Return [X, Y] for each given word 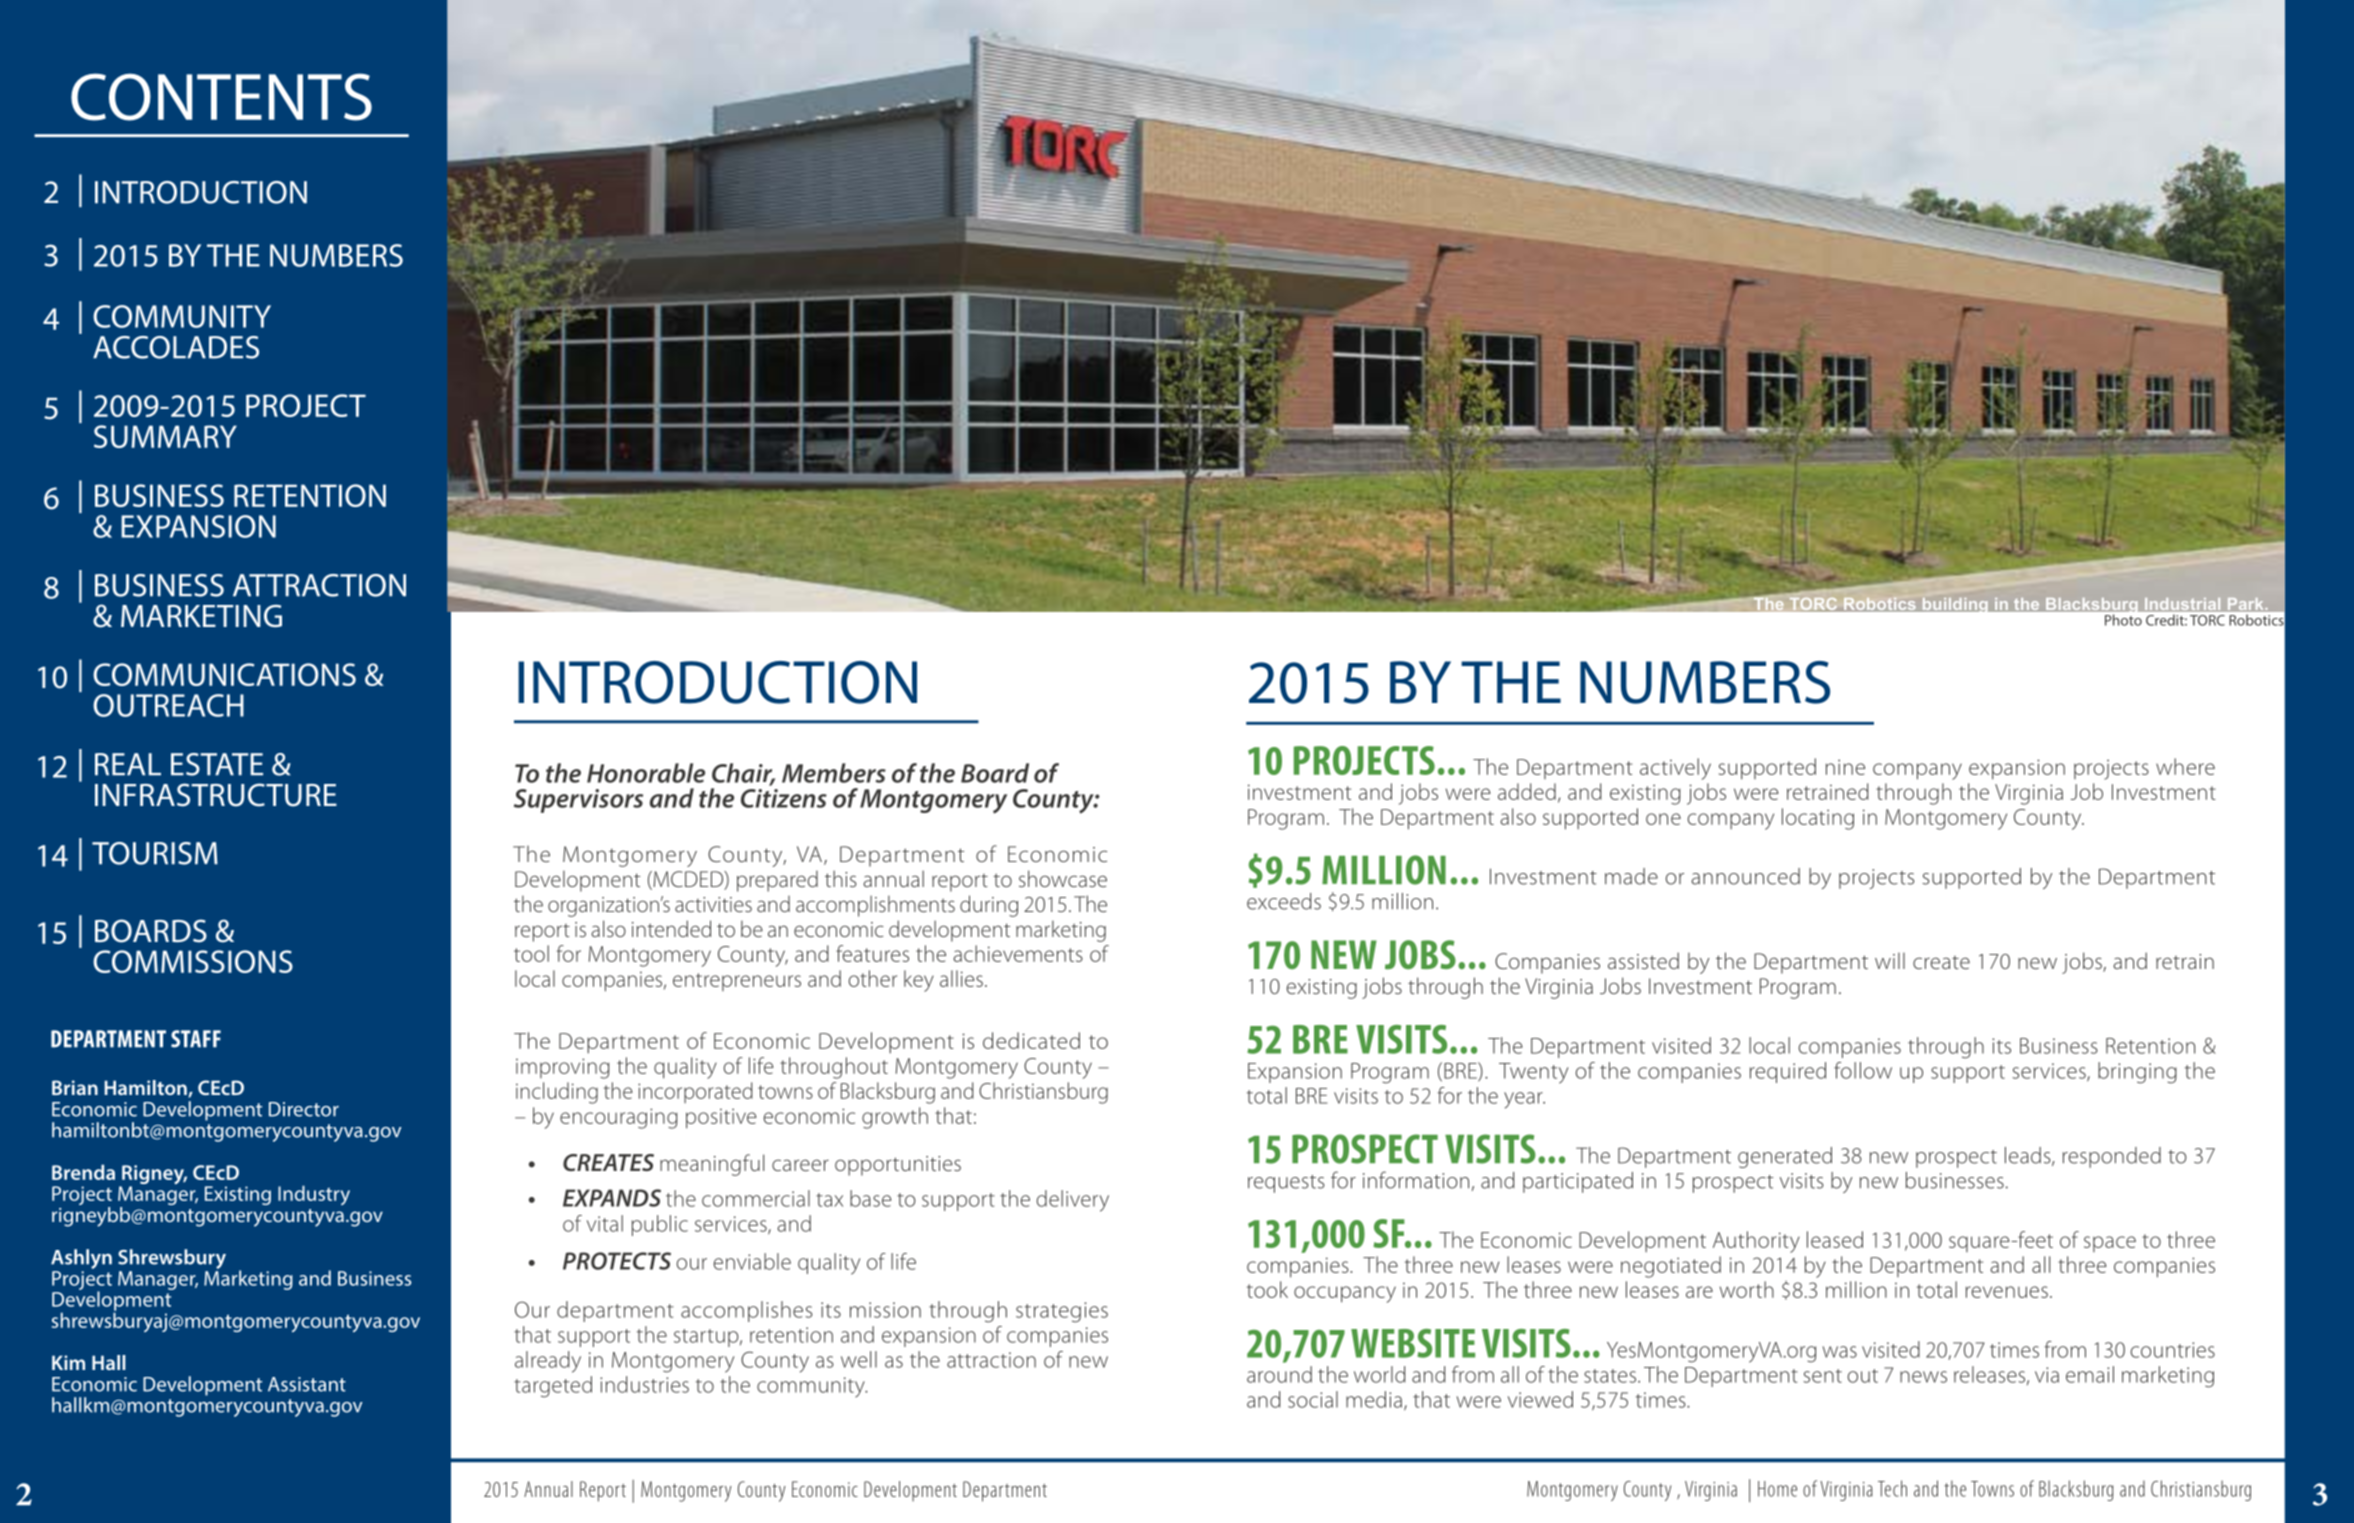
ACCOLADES [176, 347]
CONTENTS [221, 97]
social [1313, 1399]
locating [1818, 819]
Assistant [307, 1384]
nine [1845, 767]
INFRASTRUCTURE [216, 795]
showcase [1063, 878]
